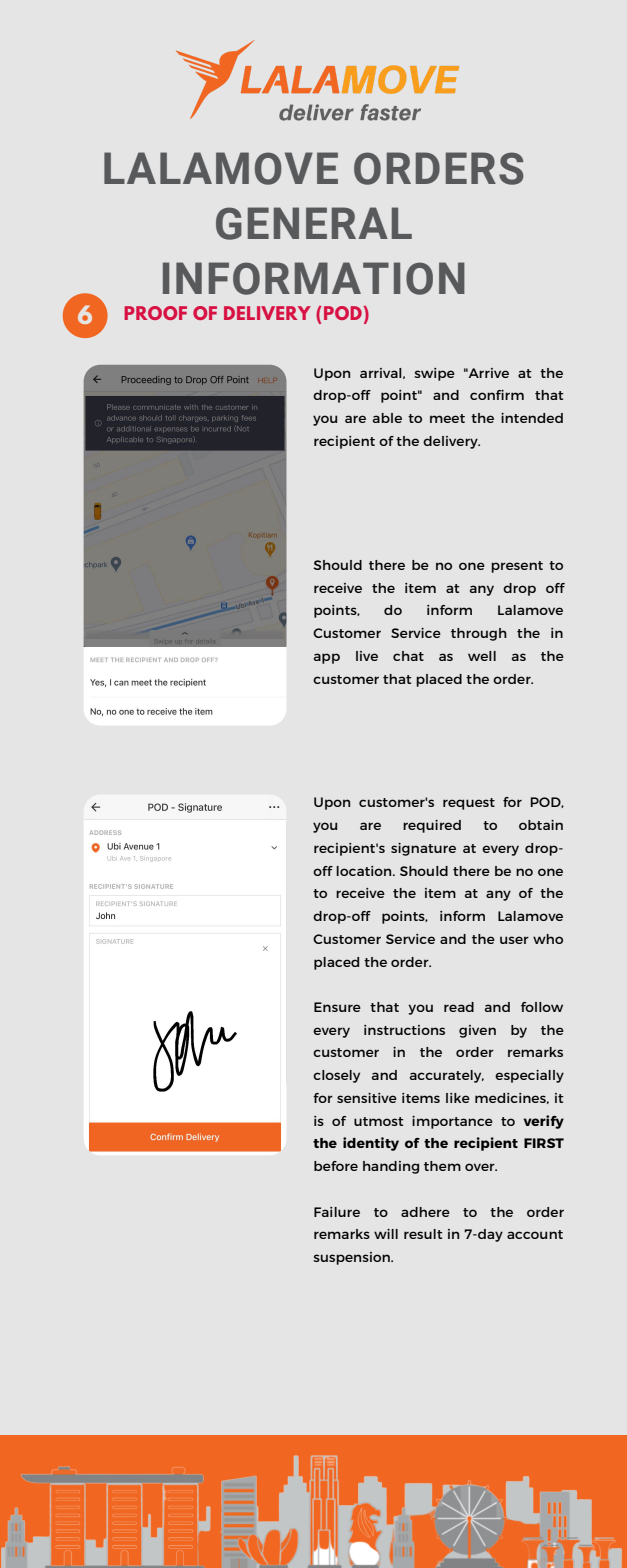  Describe the element at coordinates (497, 395) in the image. I see `confirm` at that location.
